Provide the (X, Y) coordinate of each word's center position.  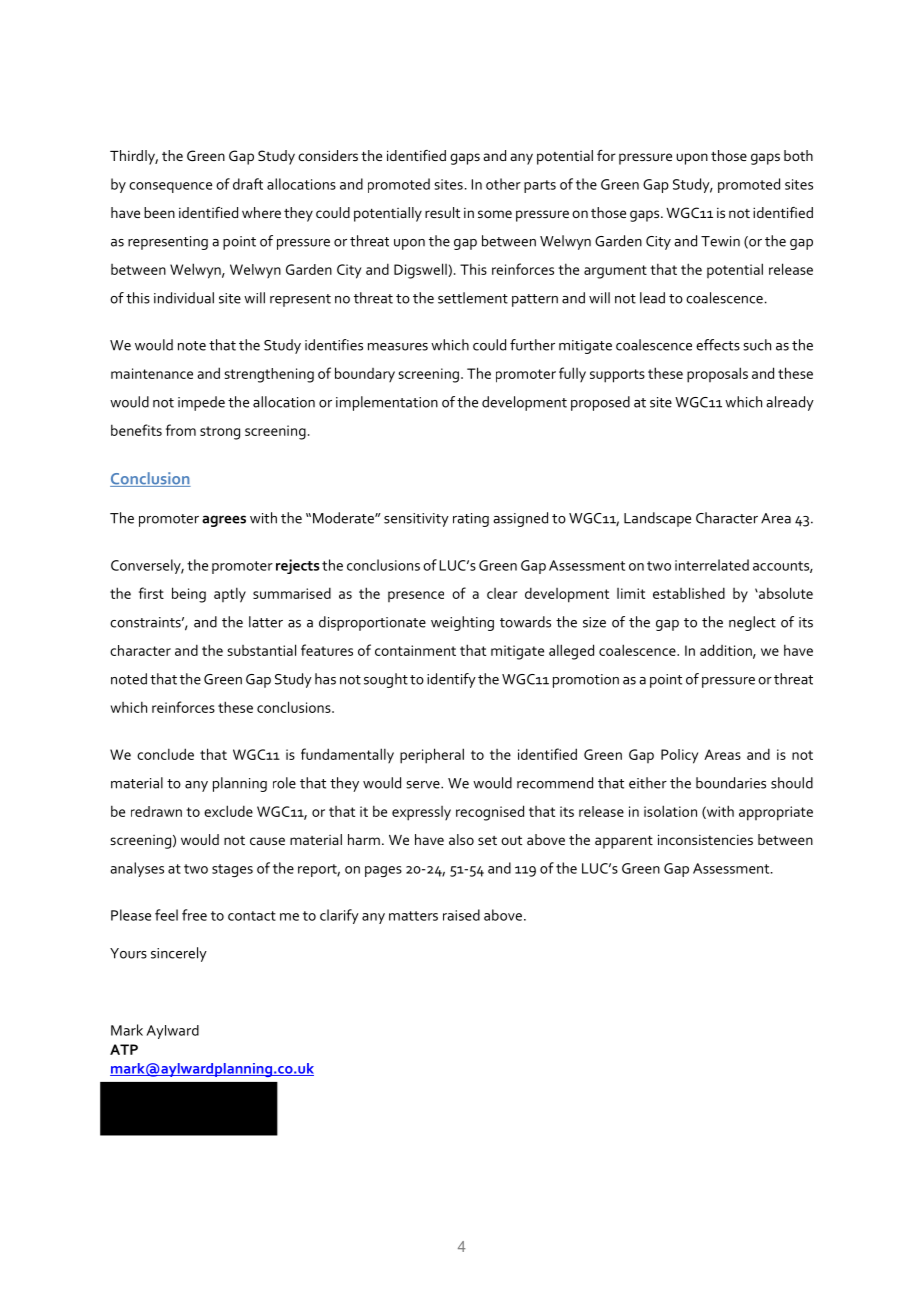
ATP (124, 1049)
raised (461, 915)
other (503, 184)
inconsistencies (705, 839)
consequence (170, 187)
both (798, 155)
